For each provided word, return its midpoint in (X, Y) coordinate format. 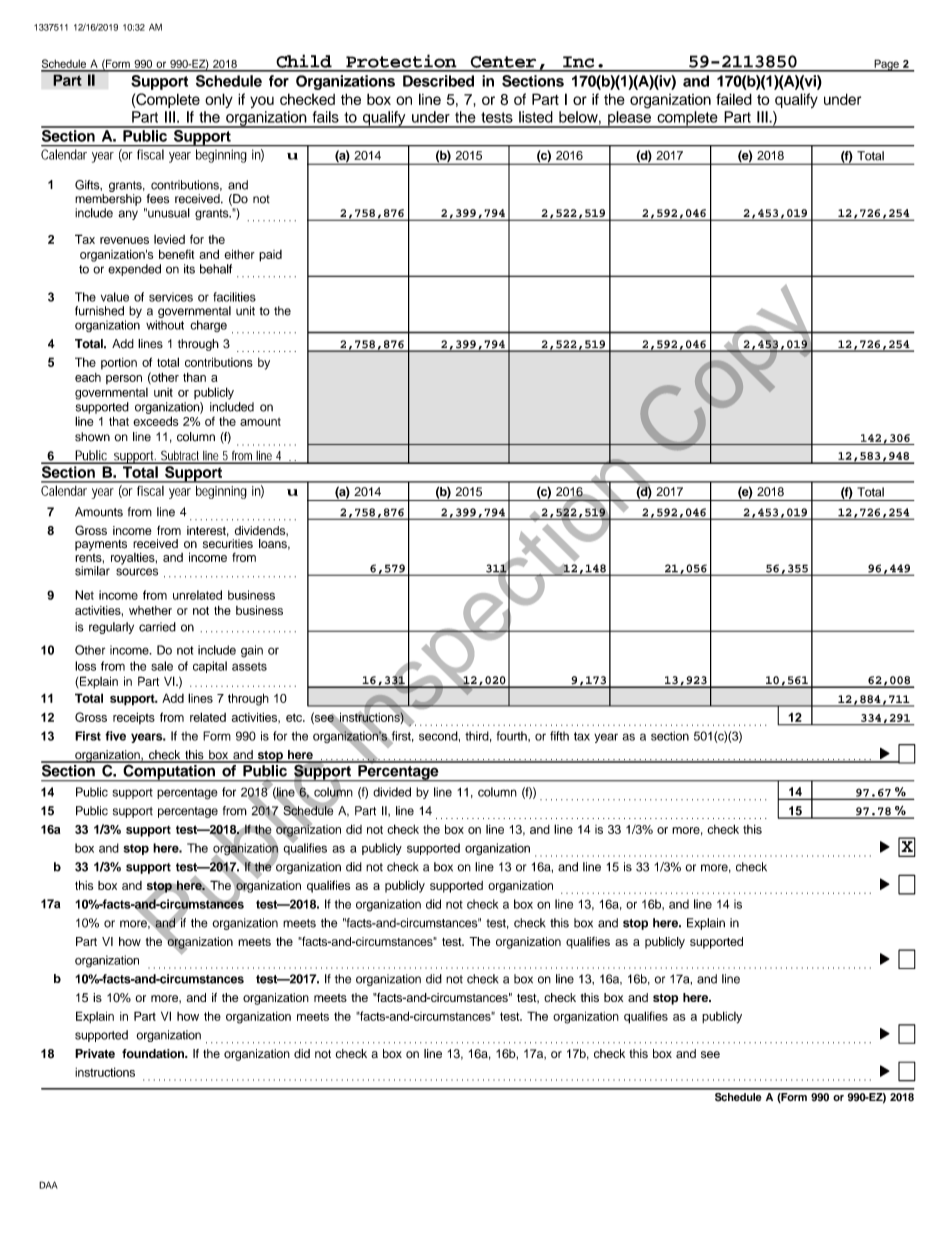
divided (392, 792)
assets (249, 666)
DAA (48, 1185)
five (115, 736)
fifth (559, 736)
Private (95, 1053)
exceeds (155, 421)
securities (228, 544)
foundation (154, 1054)
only (219, 100)
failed (734, 99)
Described (438, 81)
